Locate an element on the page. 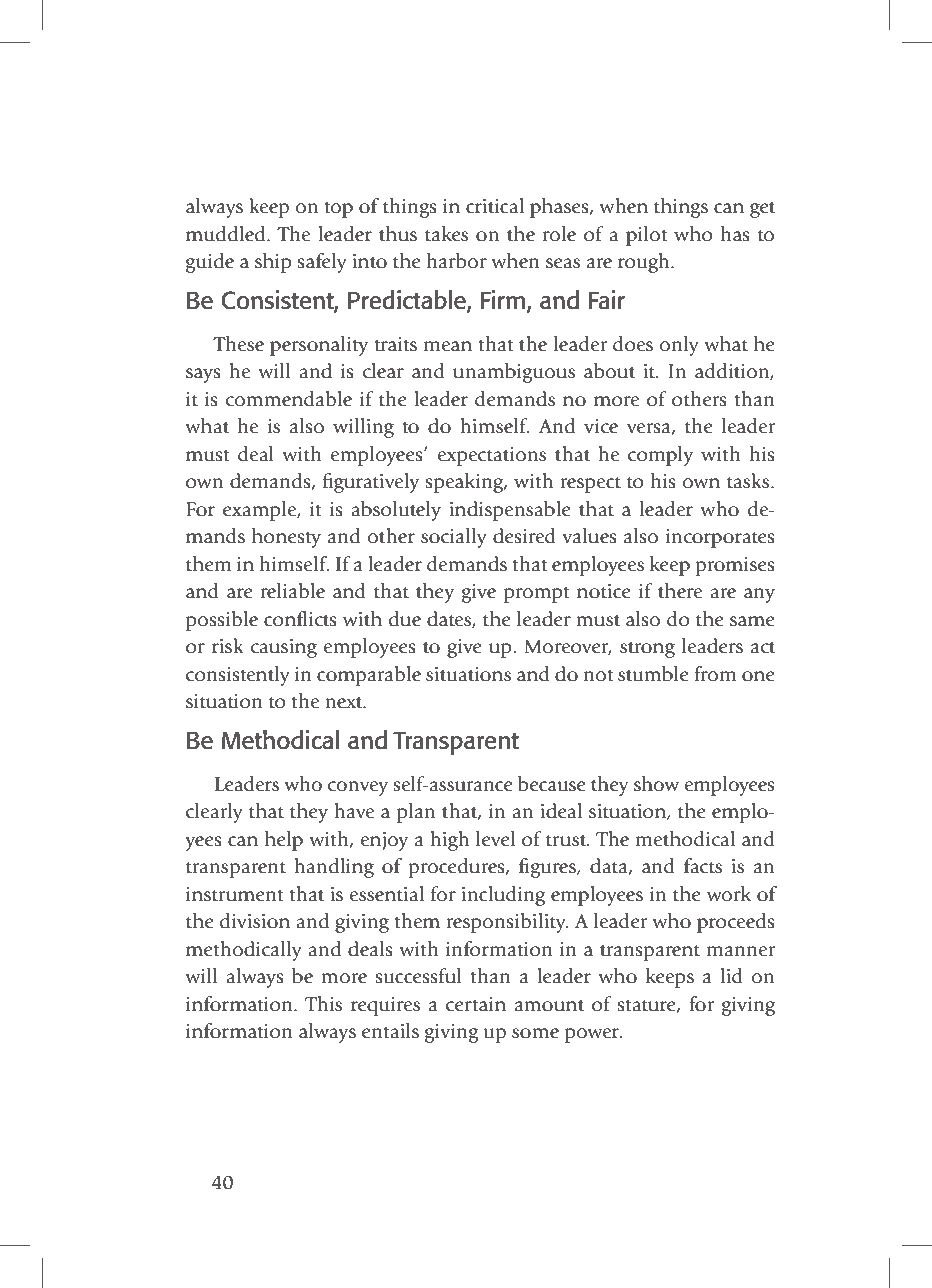 This image has width=932, height=1288. commendable is located at coordinates (288, 399).
